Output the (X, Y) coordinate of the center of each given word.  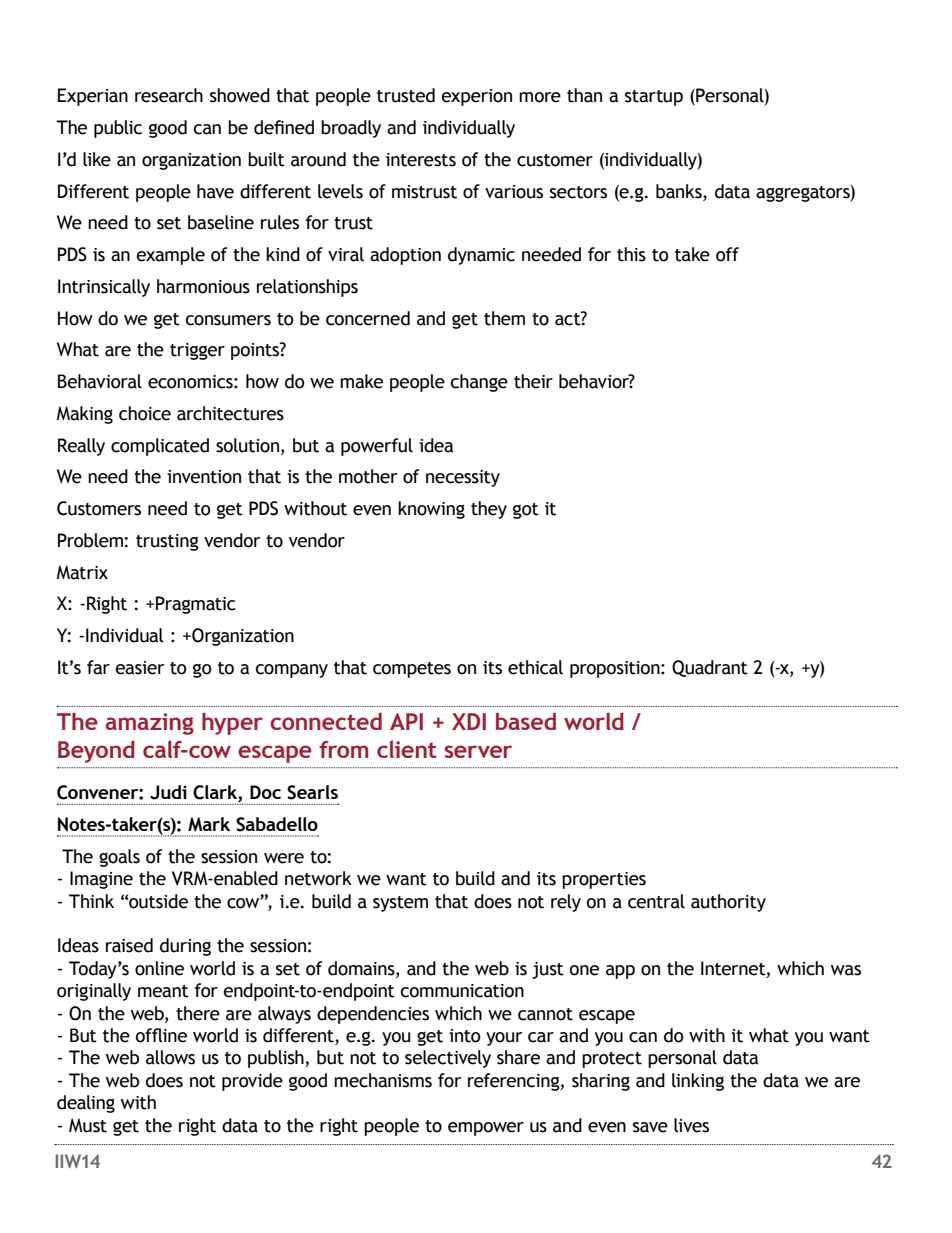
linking (698, 1082)
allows (170, 1057)
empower (486, 1129)
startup (654, 98)
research (169, 95)
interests (421, 160)
